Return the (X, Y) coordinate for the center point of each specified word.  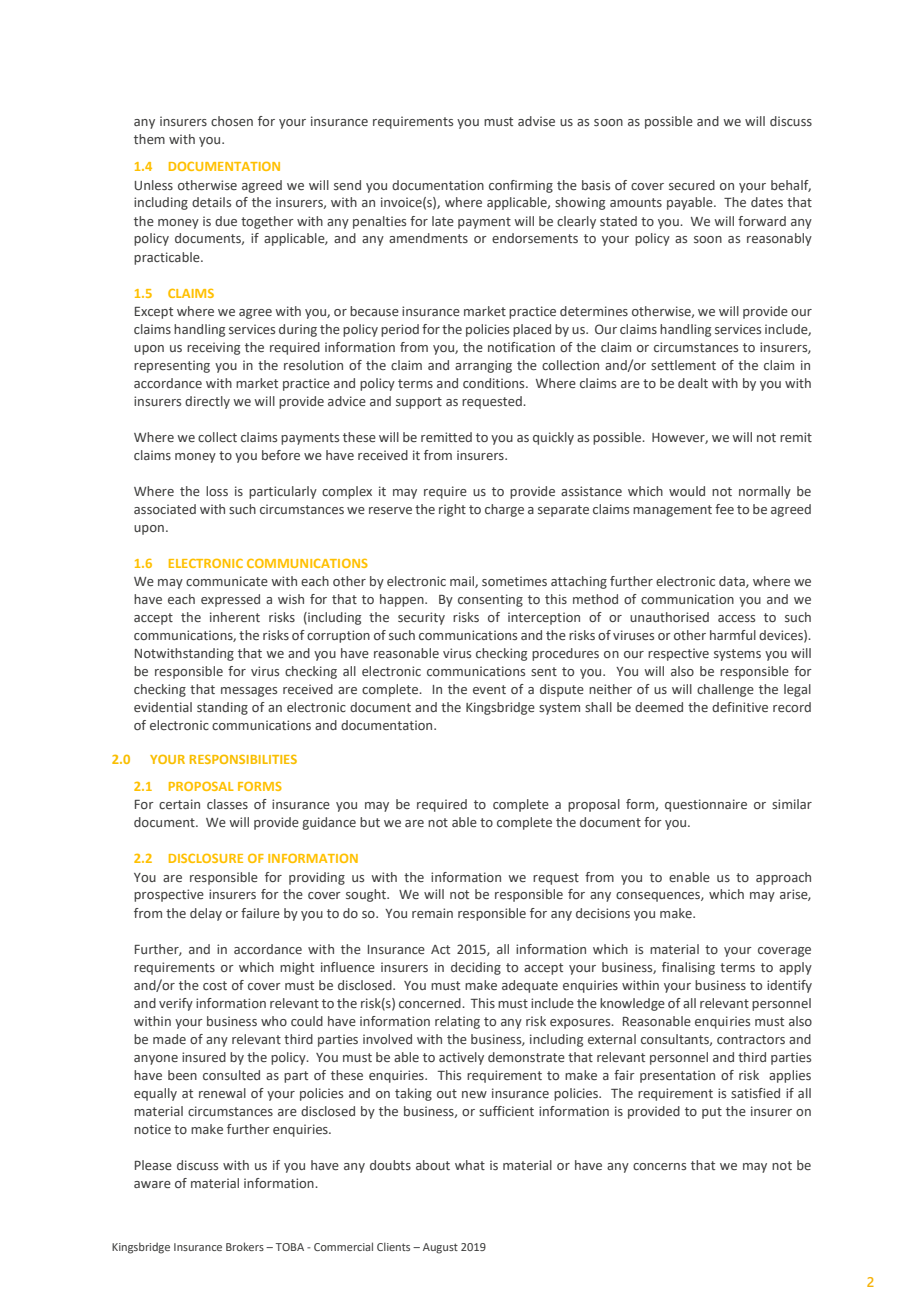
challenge (725, 690)
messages (249, 692)
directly (207, 402)
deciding (476, 968)
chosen (232, 121)
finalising (688, 968)
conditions (495, 383)
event (489, 689)
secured (692, 185)
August (440, 1248)
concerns (659, 1166)
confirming (521, 186)
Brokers (245, 1246)
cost (215, 985)
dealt (693, 383)
